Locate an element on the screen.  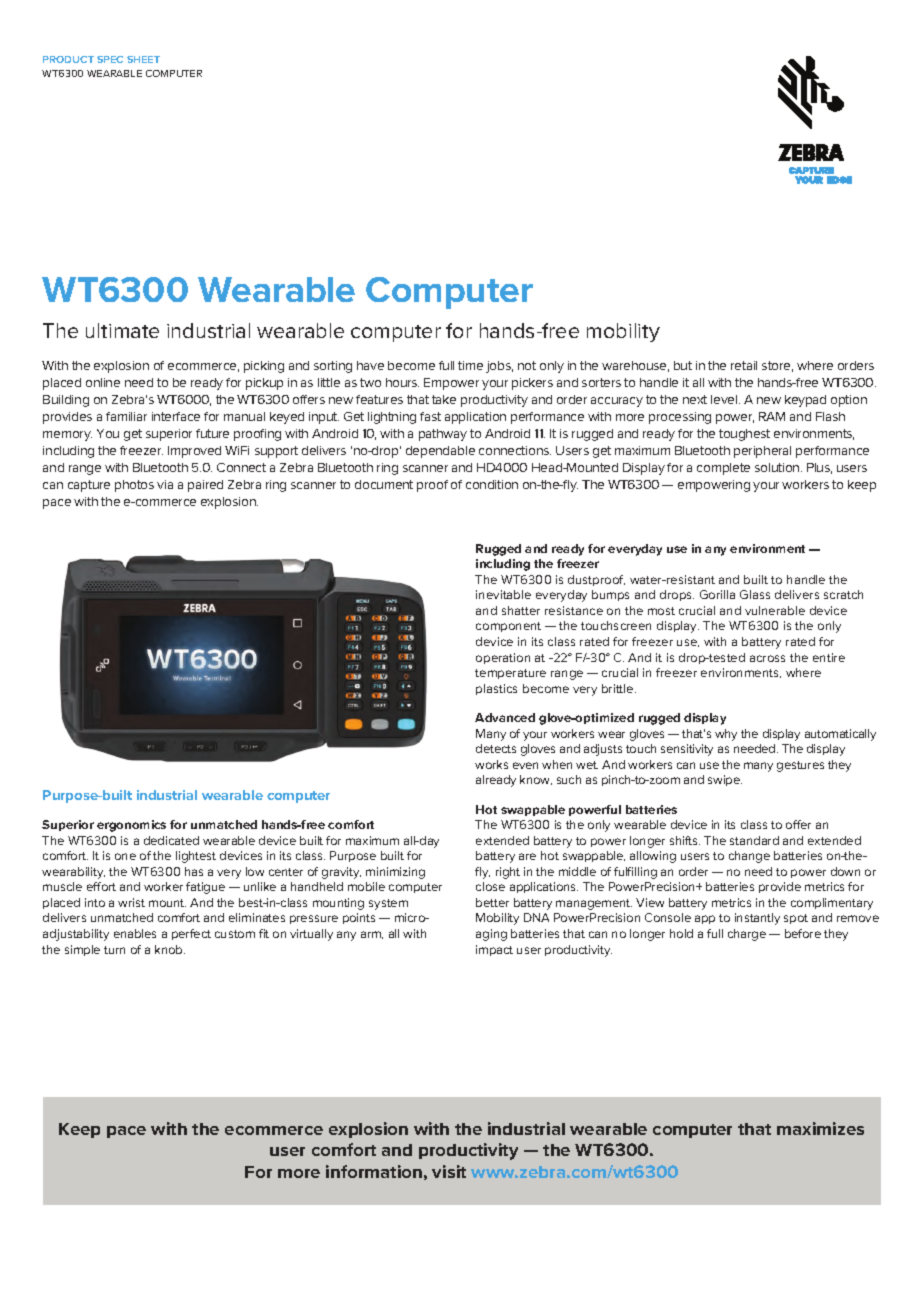
visit is located at coordinates (449, 1171).
